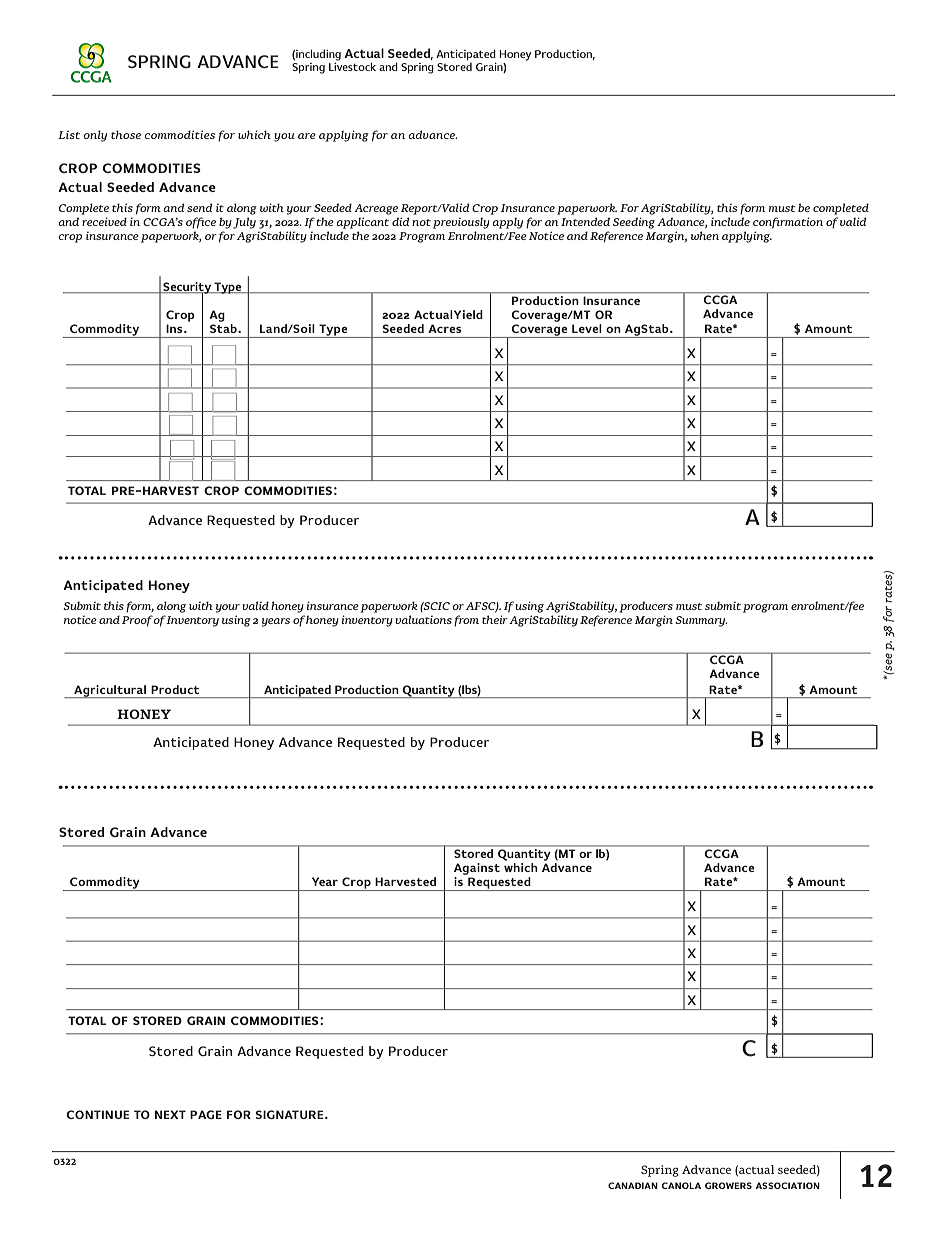 The height and width of the screenshot is (1233, 952). What do you see at coordinates (423, 619) in the screenshot?
I see `valuations` at bounding box center [423, 619].
